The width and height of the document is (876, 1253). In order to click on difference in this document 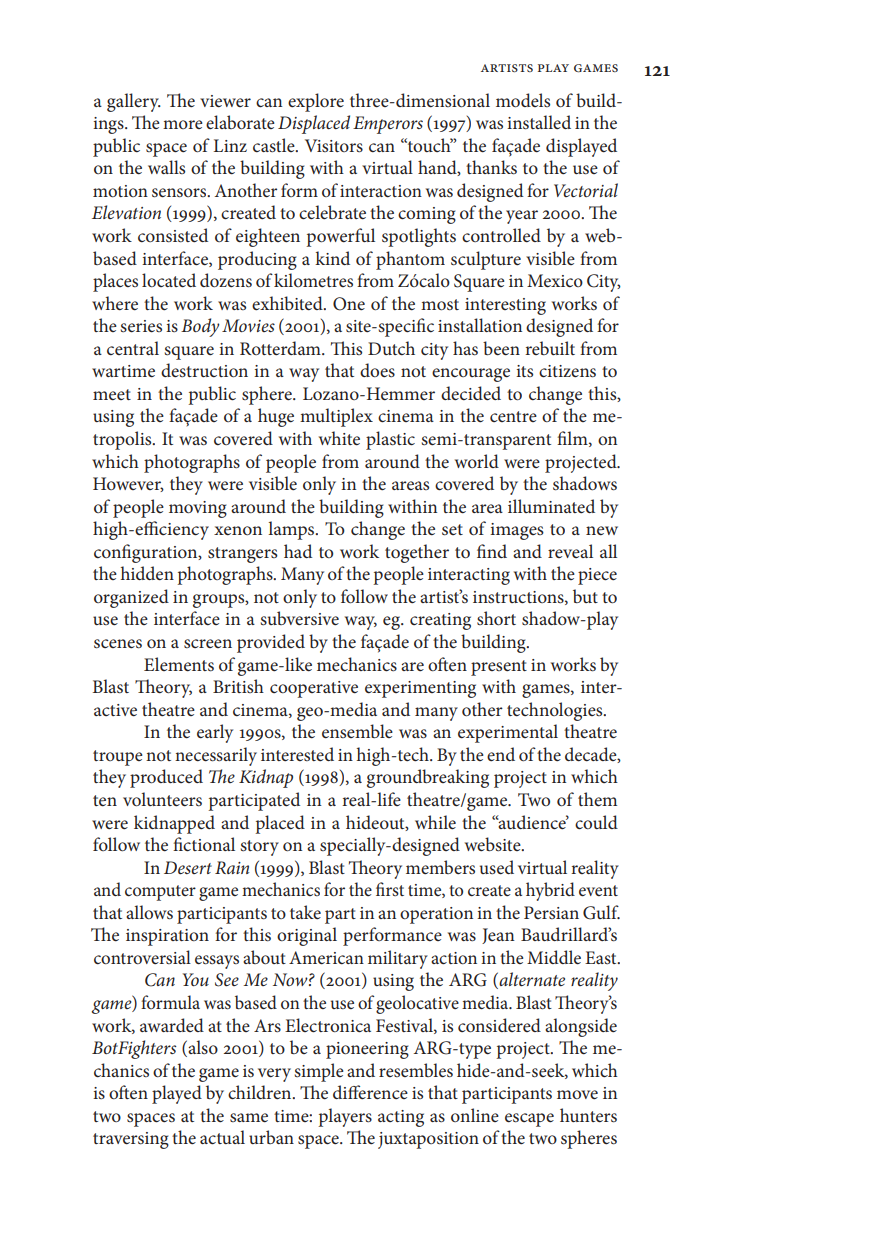, I will do `click(370, 1092)`.
